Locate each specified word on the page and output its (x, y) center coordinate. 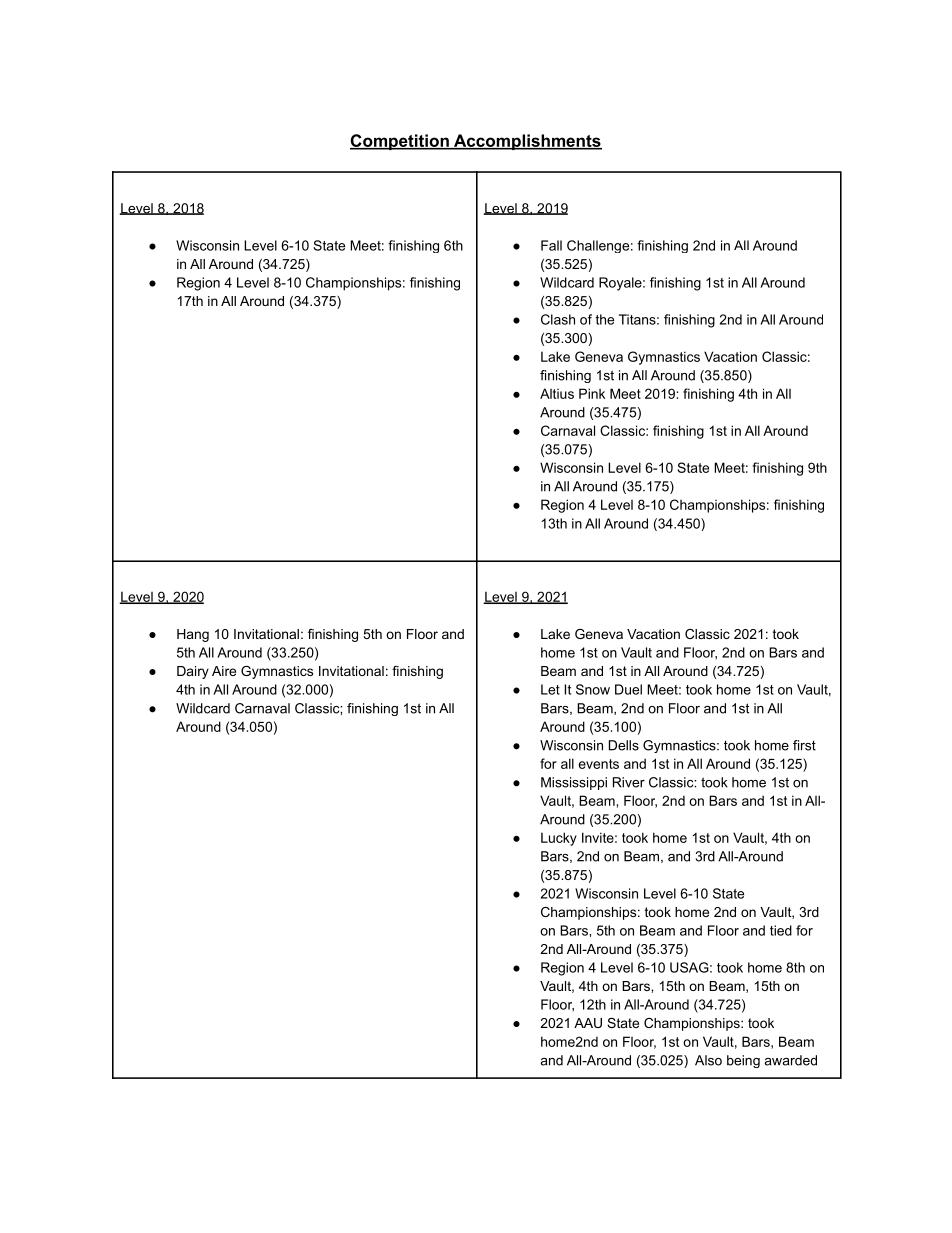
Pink (592, 393)
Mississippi (574, 783)
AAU (588, 1023)
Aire (224, 671)
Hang (193, 635)
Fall (551, 245)
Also (708, 1060)
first (804, 745)
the (604, 319)
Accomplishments (526, 142)
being (743, 1061)
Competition (400, 142)
